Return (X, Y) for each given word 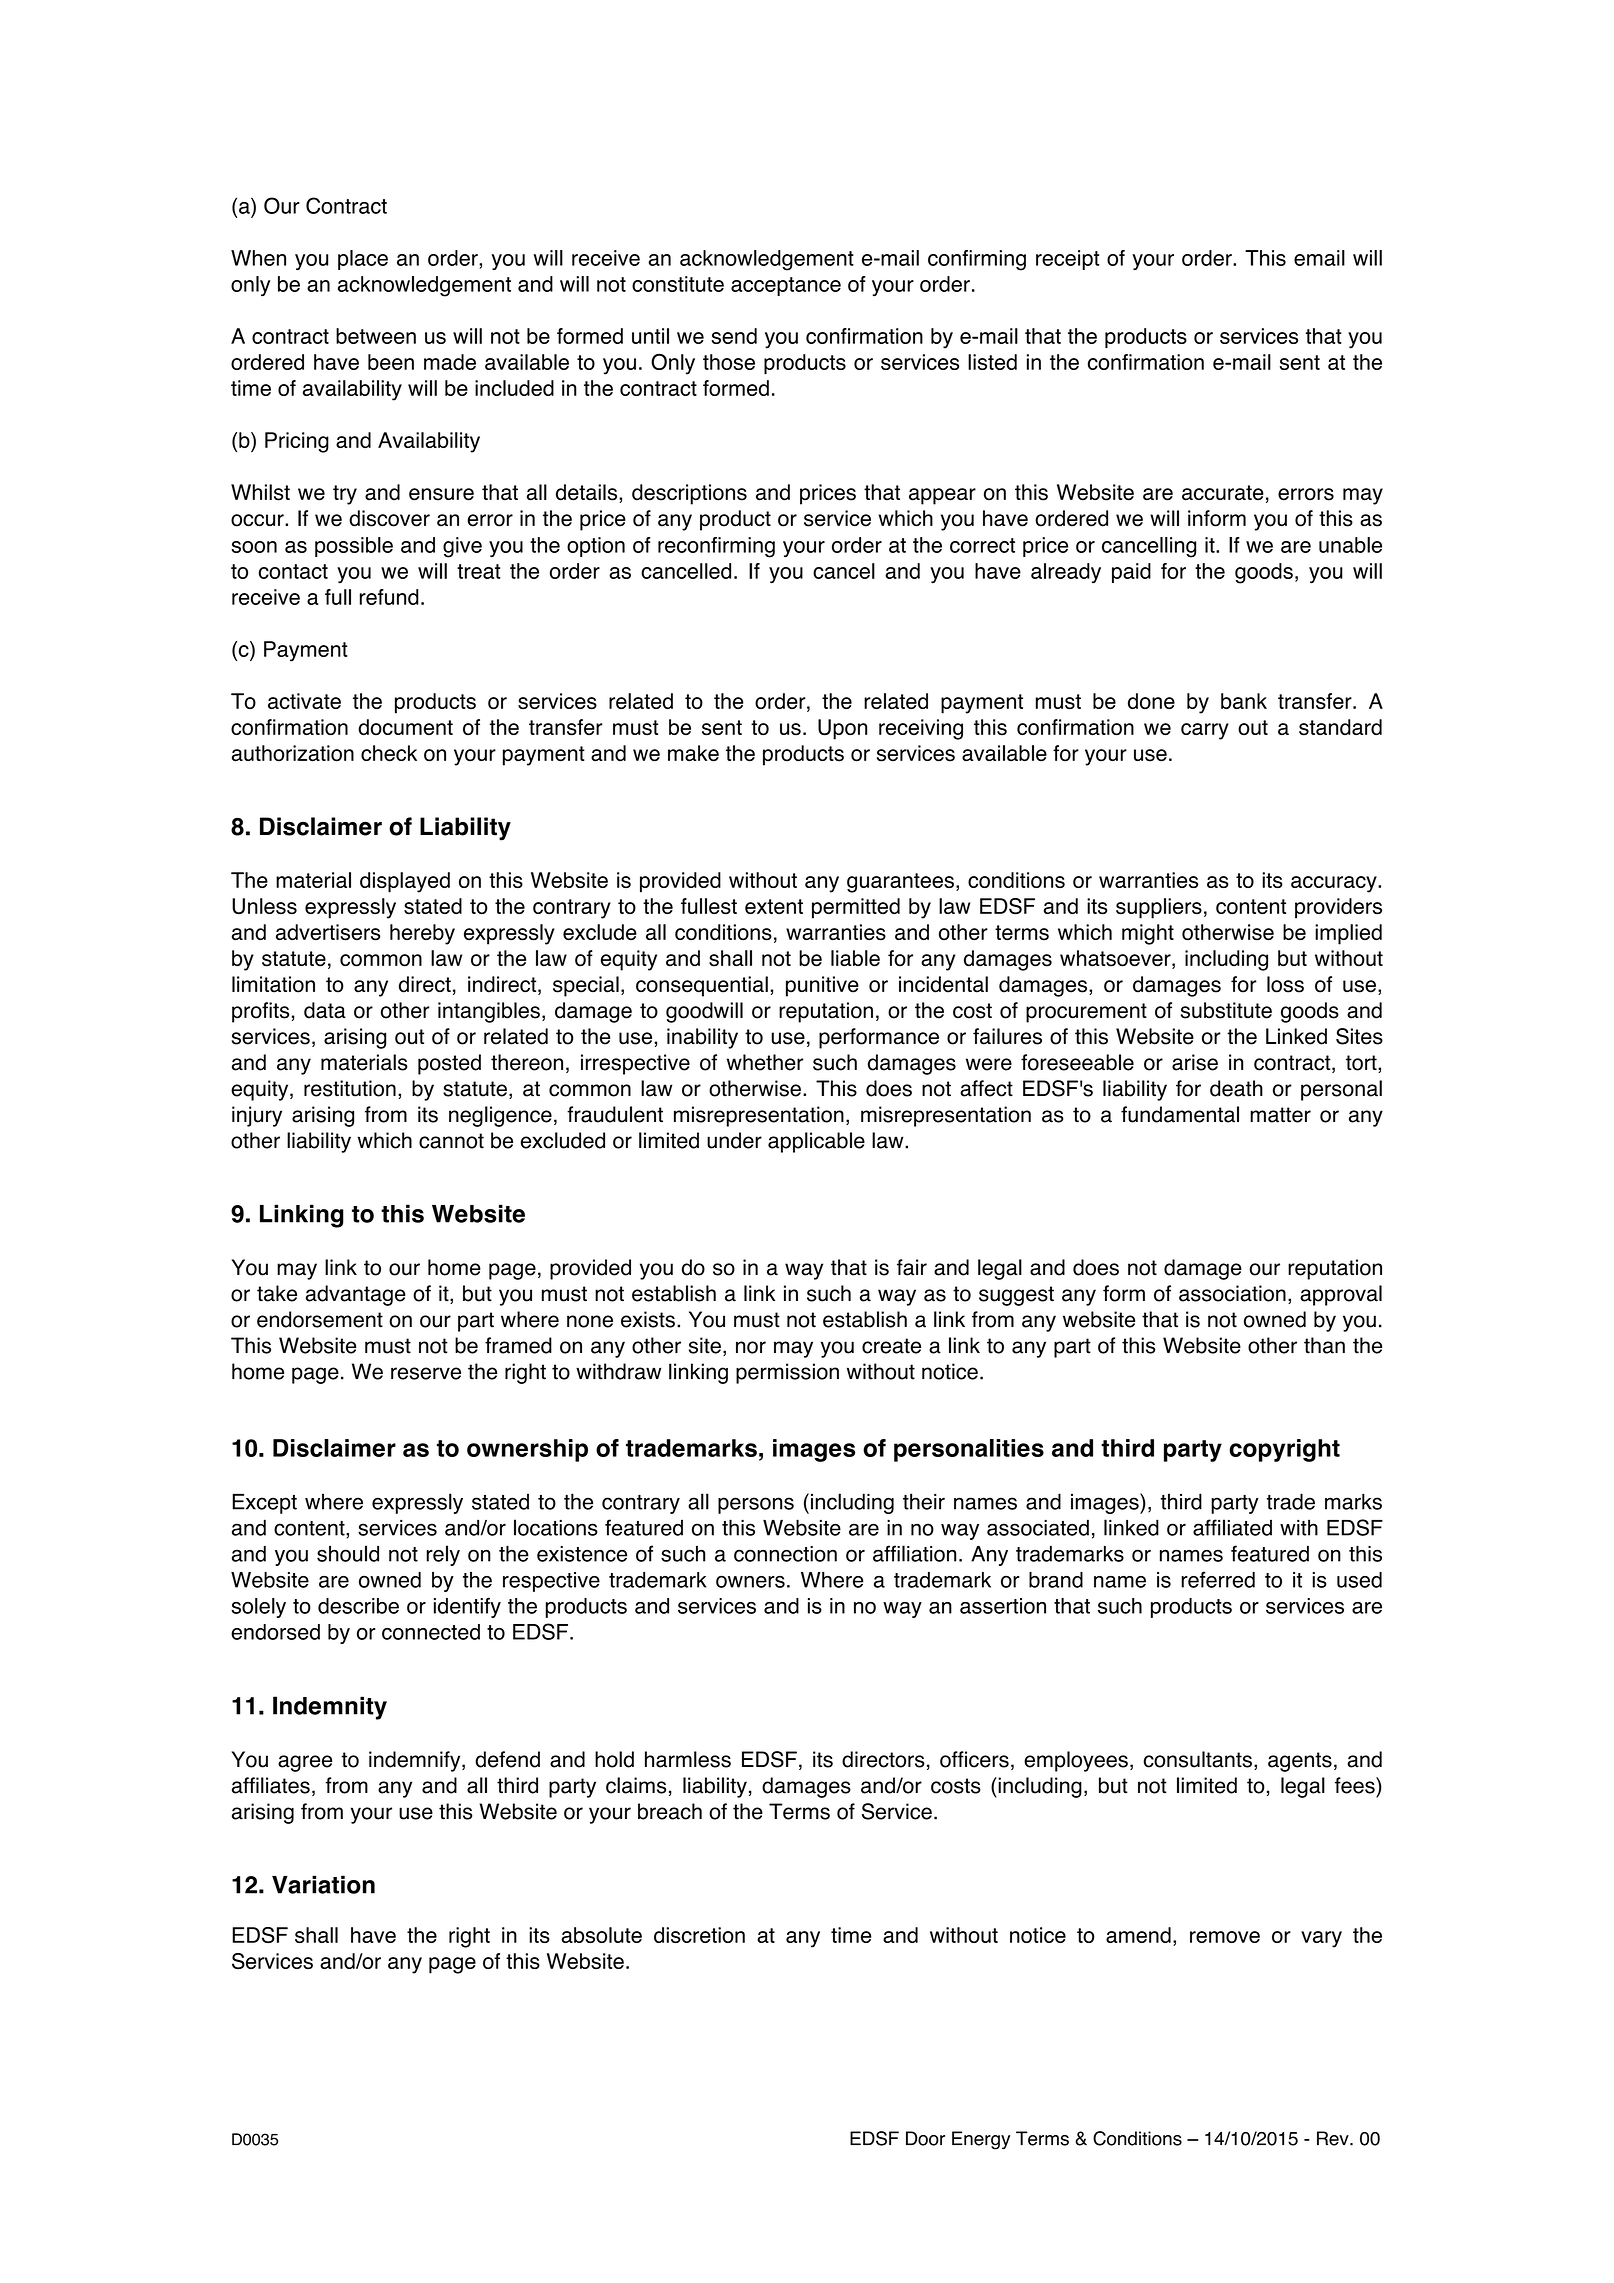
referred (1218, 1579)
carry (1205, 731)
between (376, 336)
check (389, 753)
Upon (842, 729)
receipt (1067, 260)
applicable (816, 1142)
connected (431, 1632)
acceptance (786, 286)
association (1232, 1293)
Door (925, 2138)
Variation (323, 1884)
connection (785, 1554)
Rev (1334, 2138)
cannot (451, 1141)
